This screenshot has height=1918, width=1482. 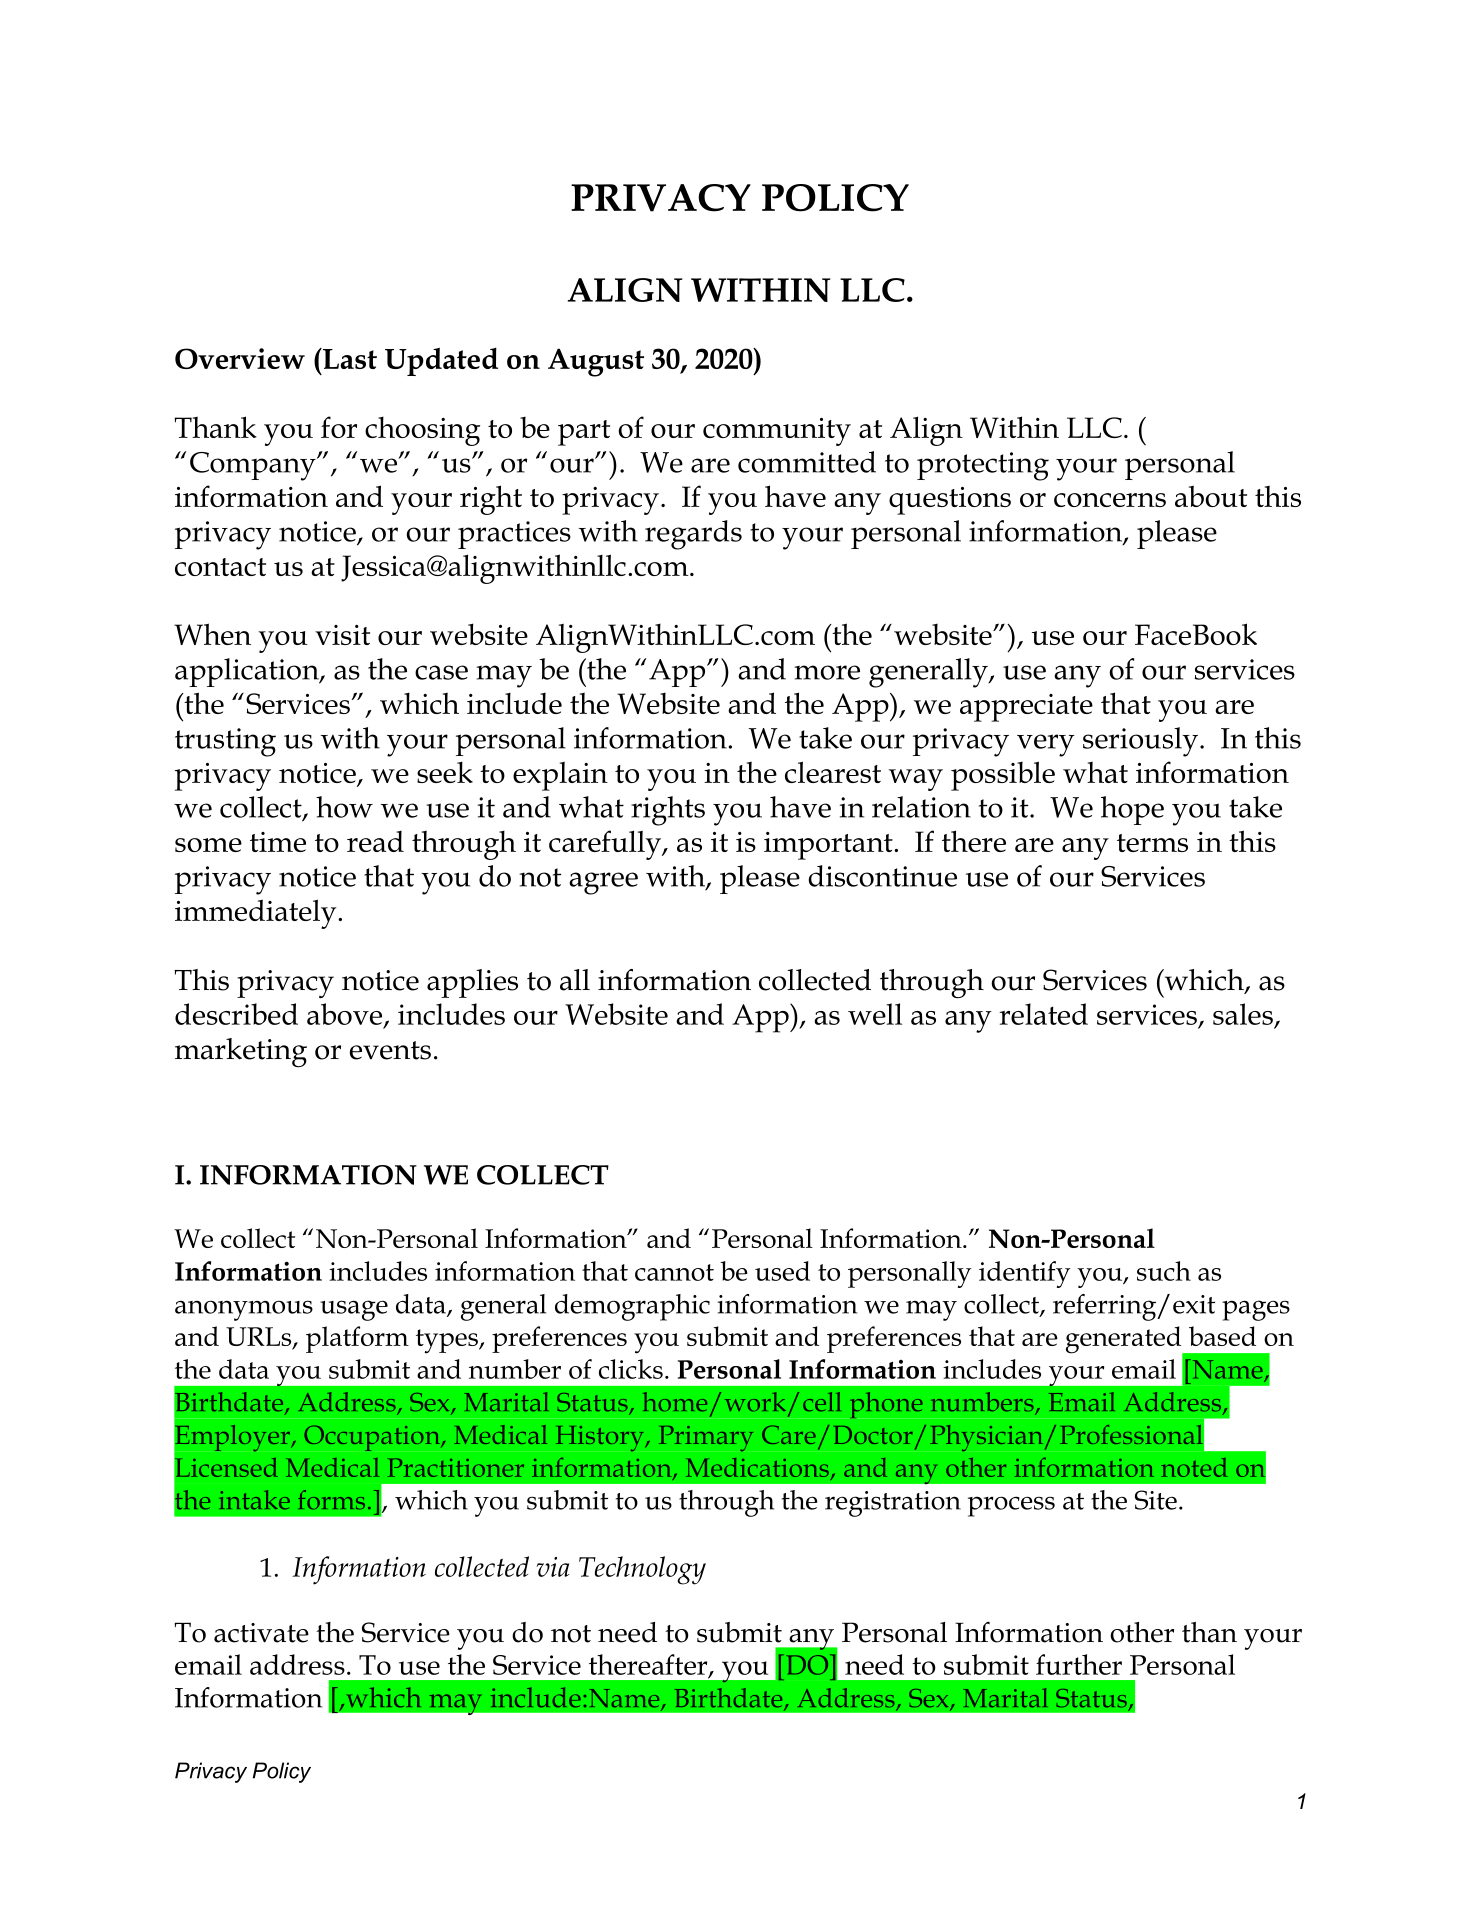 I want to click on hope, so click(x=1132, y=810).
